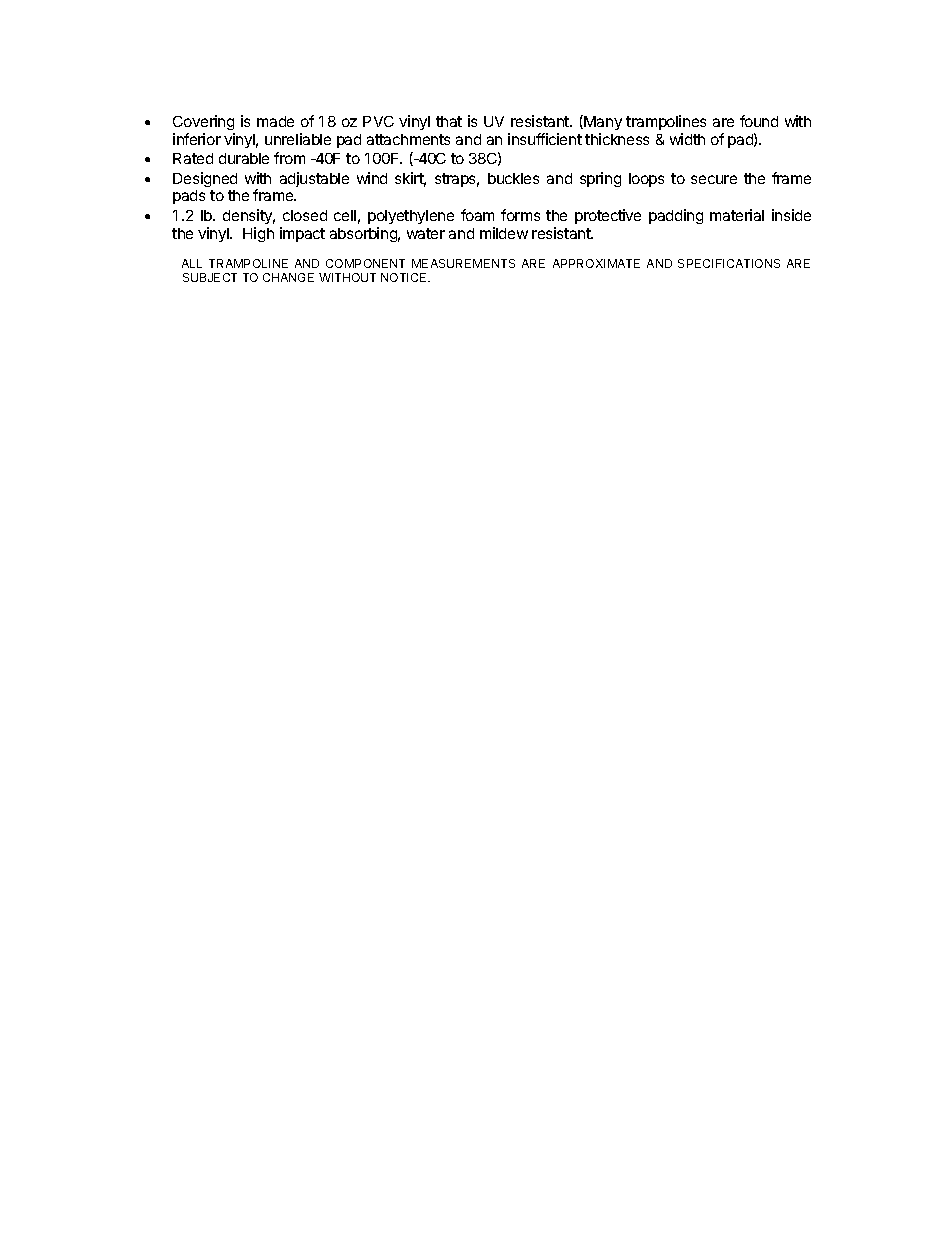 Image resolution: width=952 pixels, height=1233 pixels. Describe the element at coordinates (759, 121) in the image. I see `found` at that location.
